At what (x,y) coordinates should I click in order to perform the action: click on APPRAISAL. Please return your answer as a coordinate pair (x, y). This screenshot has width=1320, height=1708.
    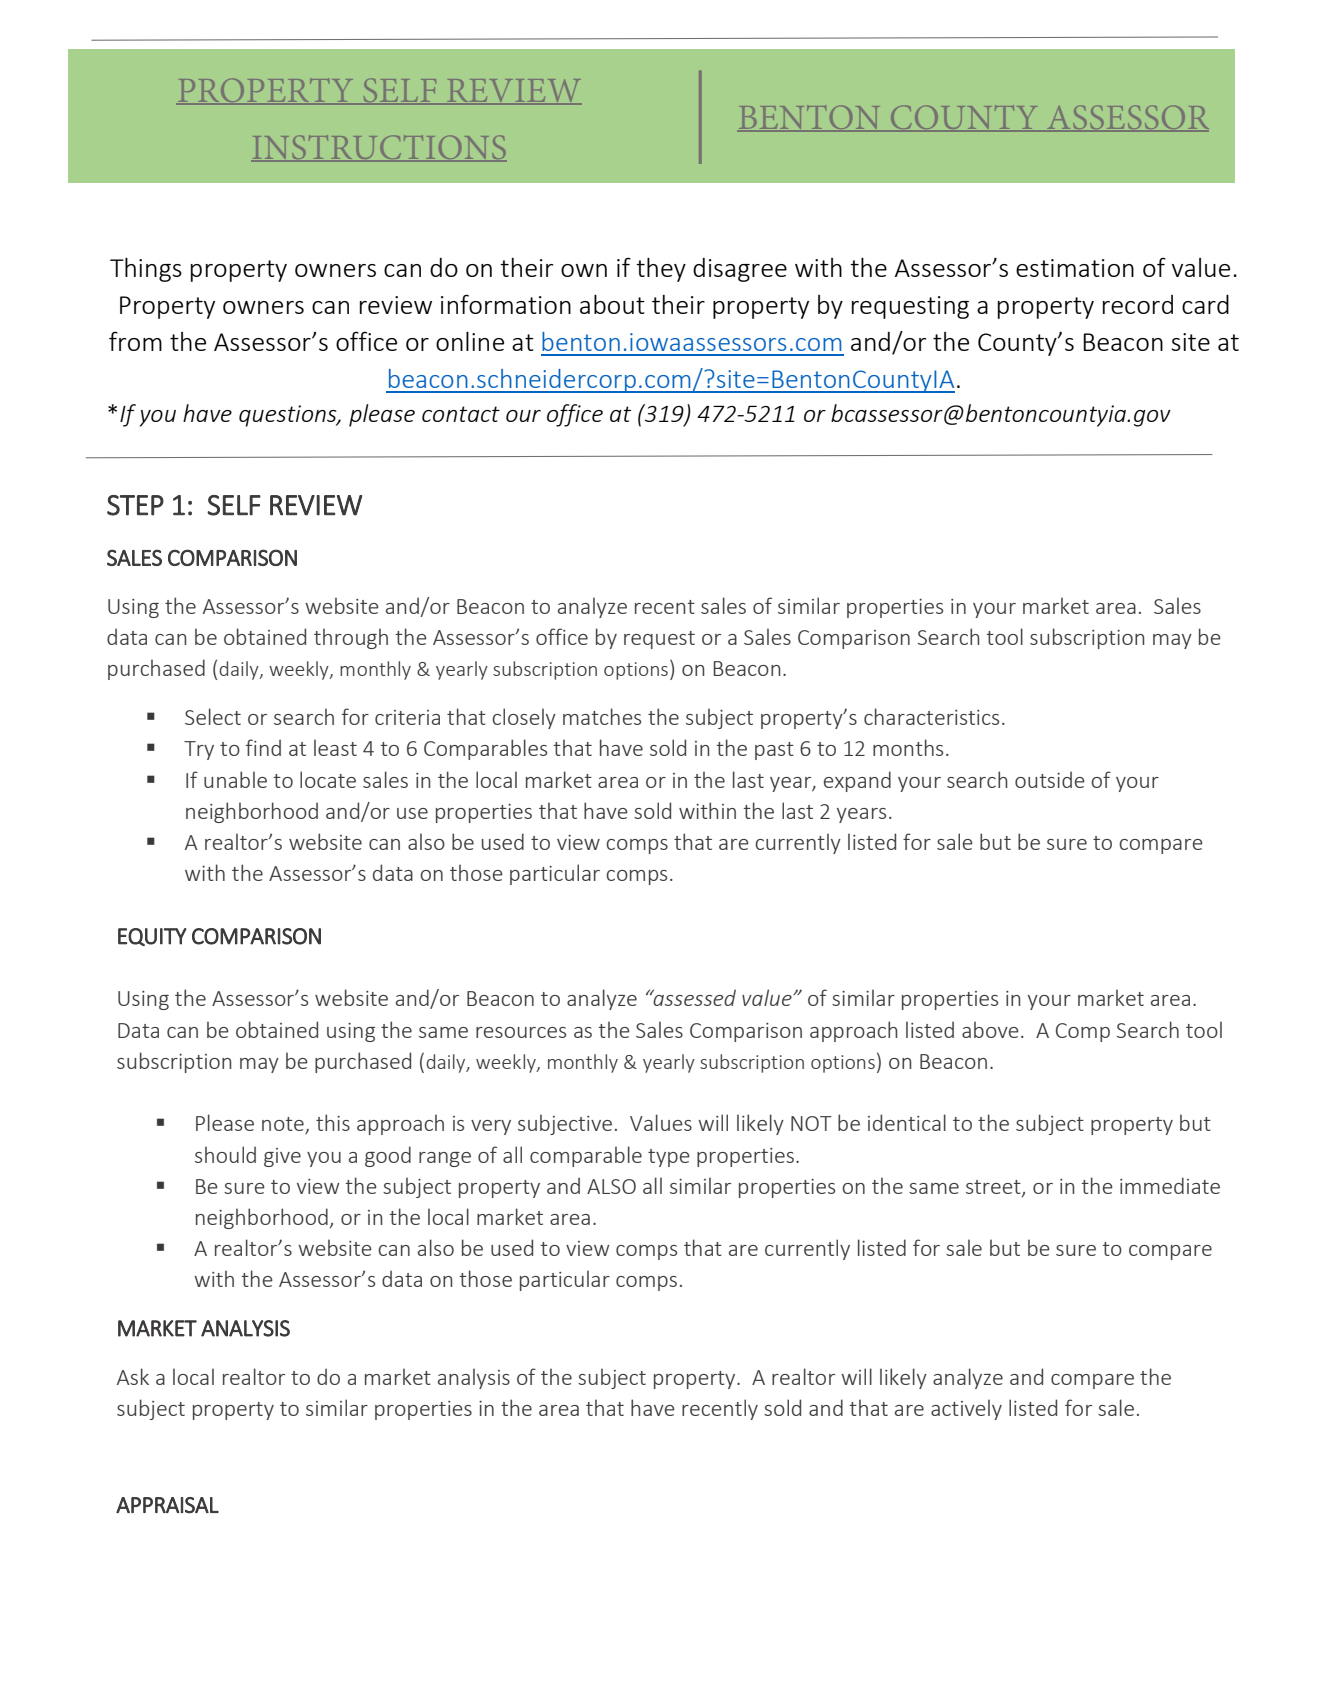
    Looking at the image, I should click on (167, 1505).
